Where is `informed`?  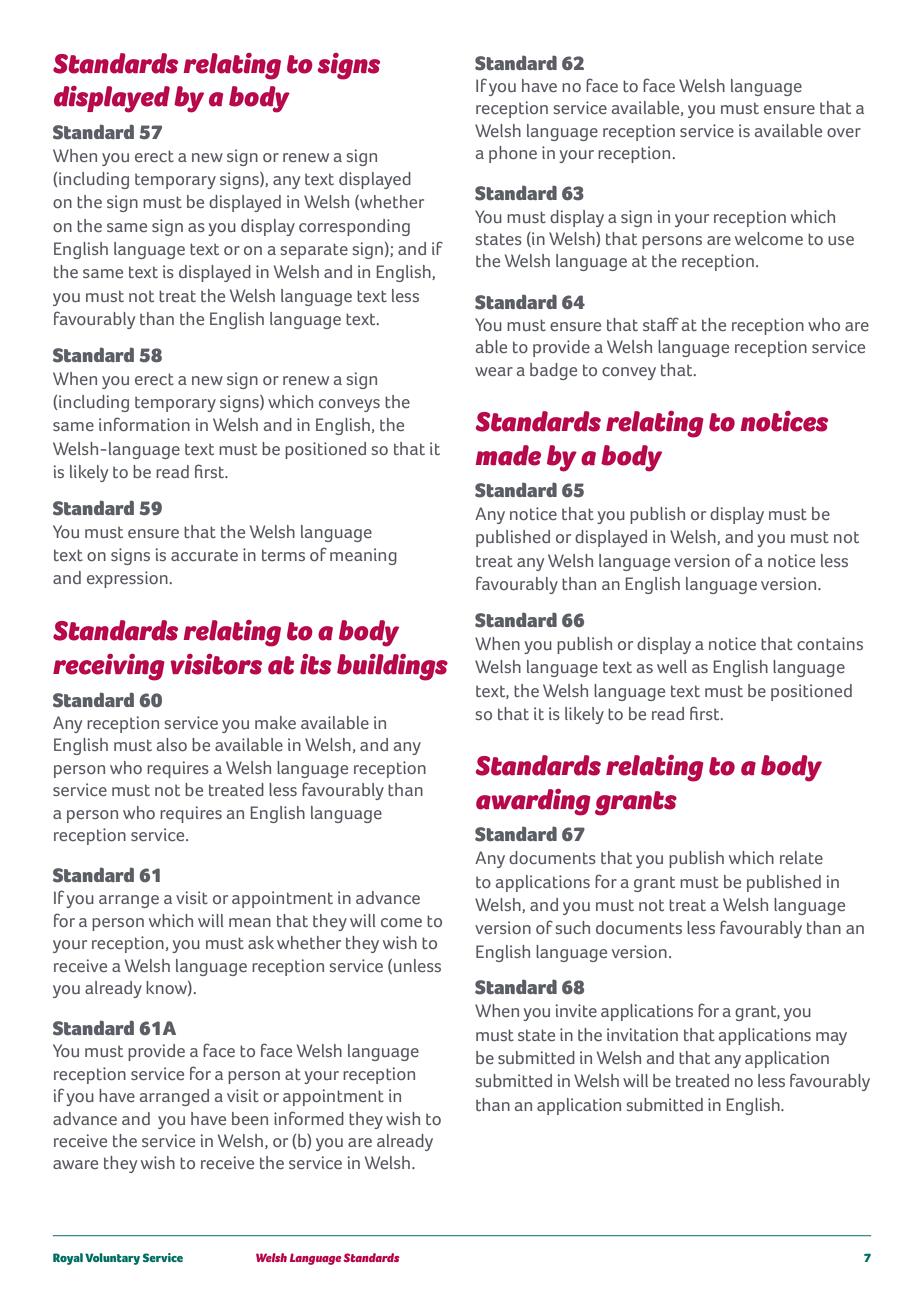
informed is located at coordinates (309, 1118).
